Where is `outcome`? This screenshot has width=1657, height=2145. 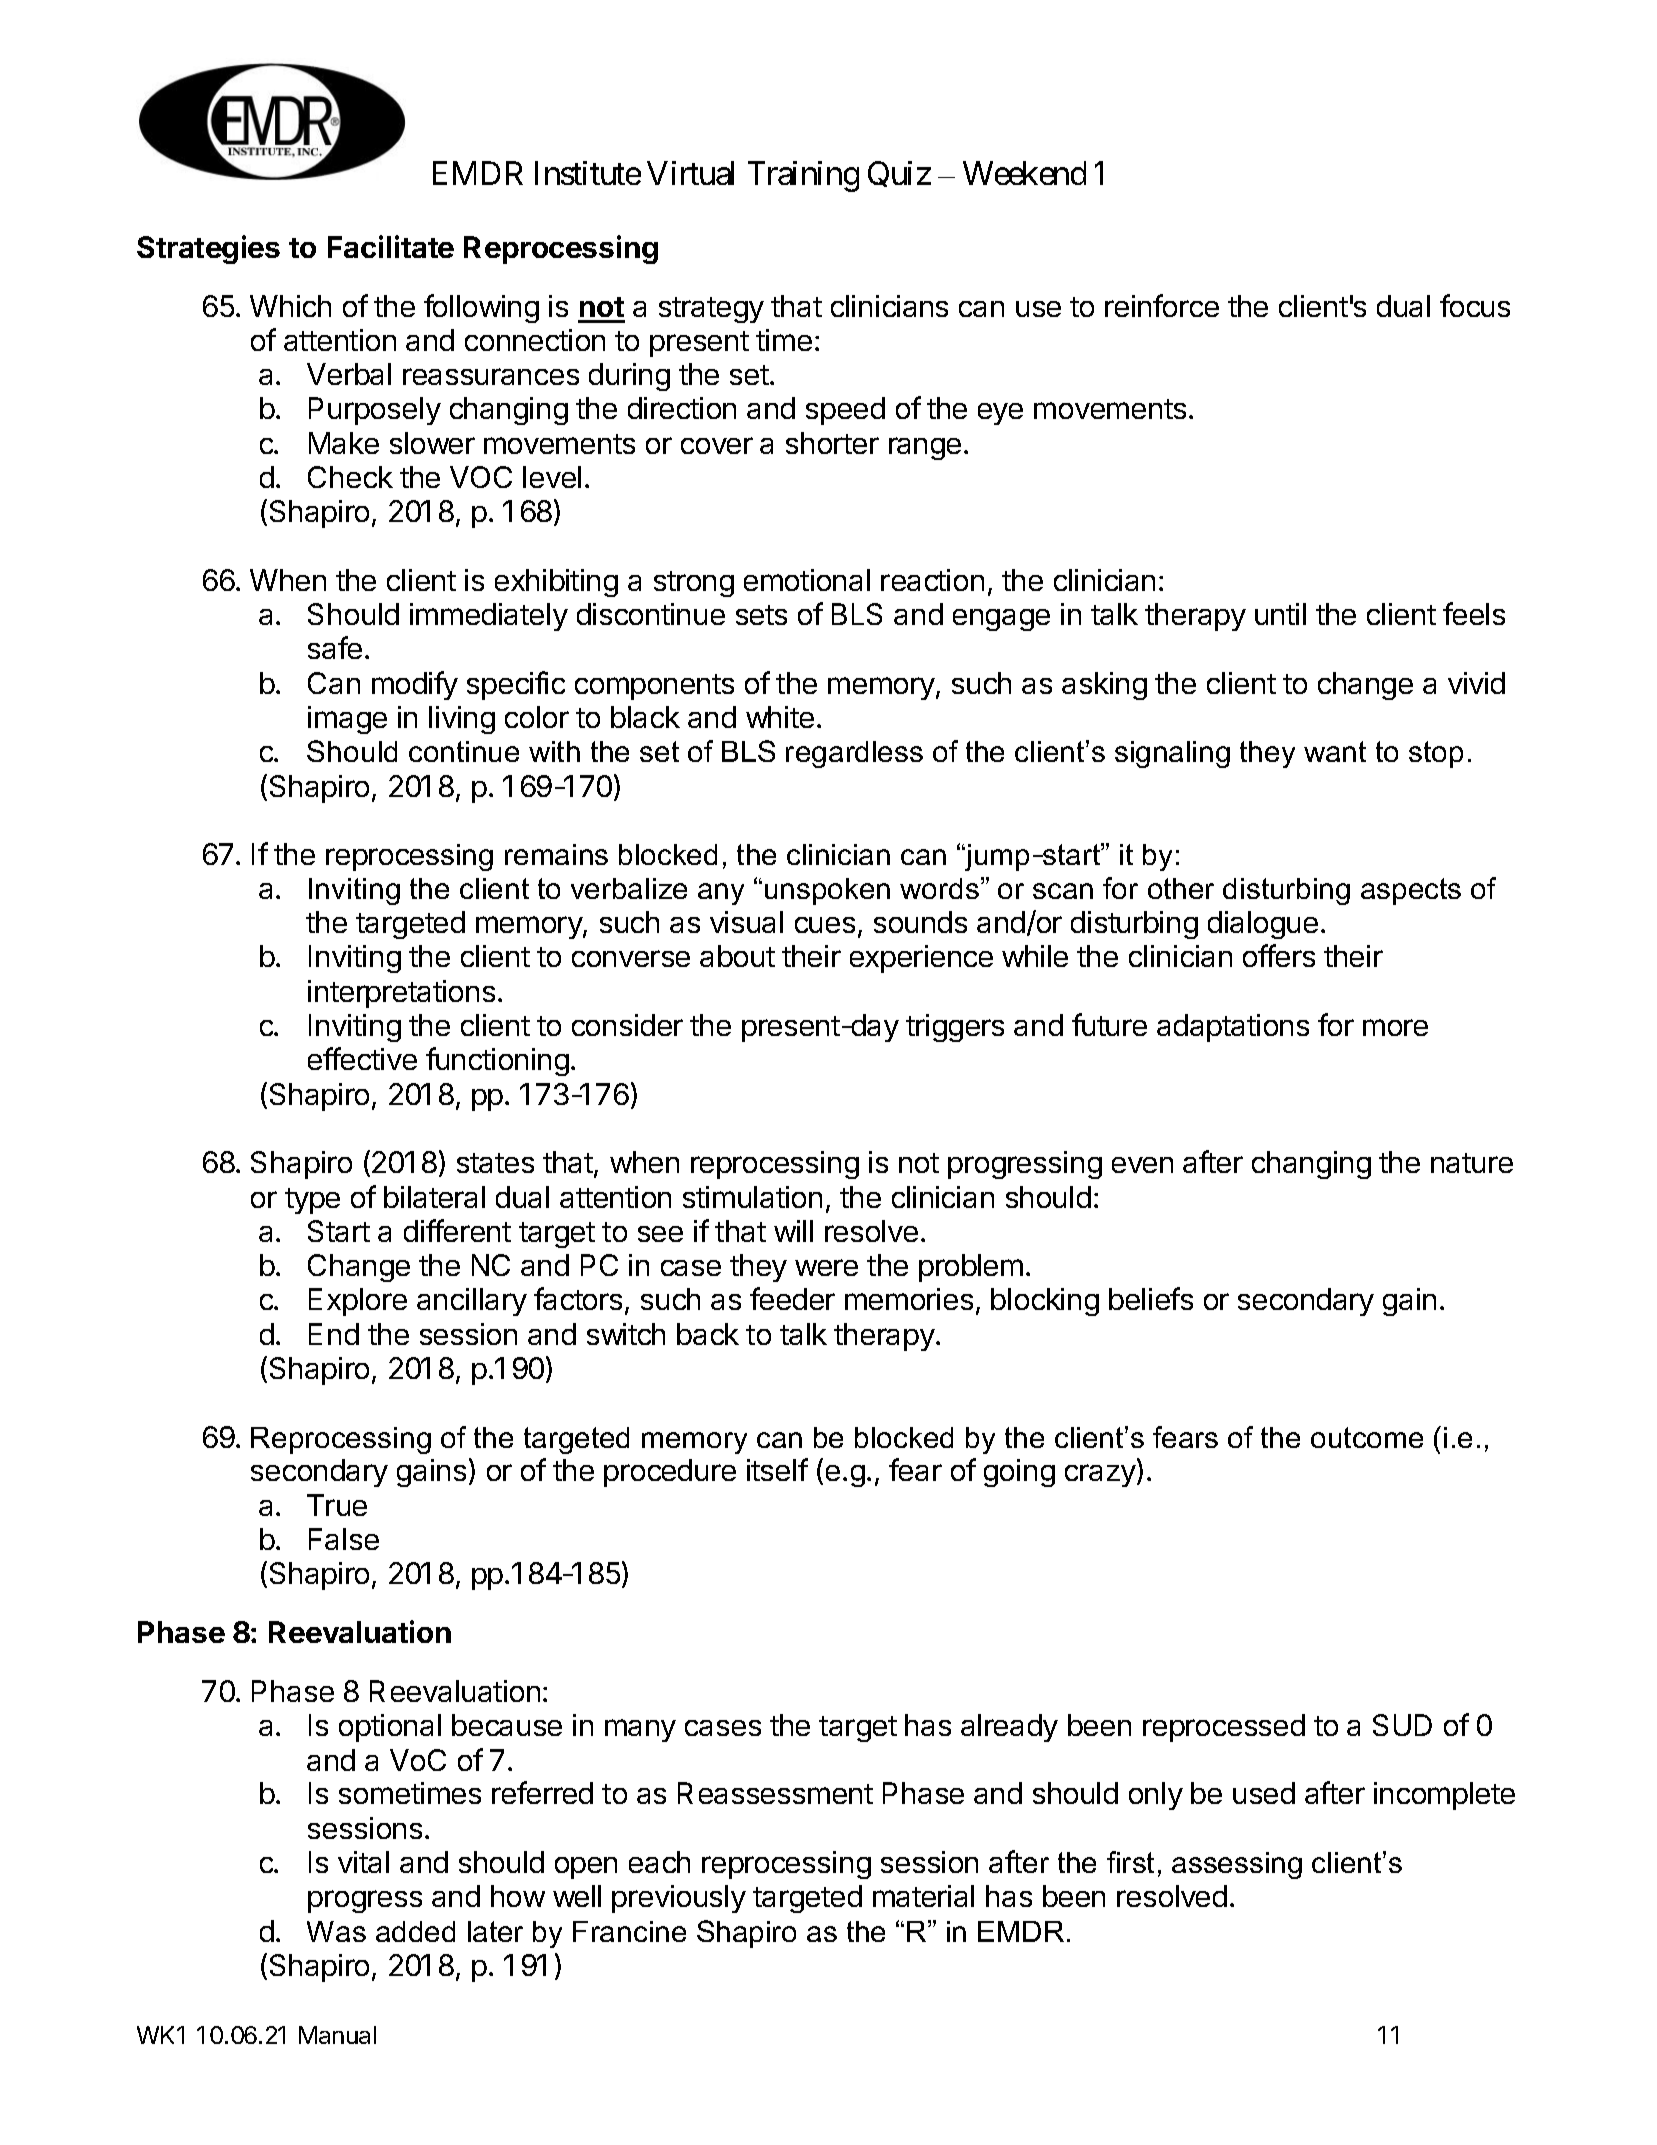
outcome is located at coordinates (1367, 1437).
